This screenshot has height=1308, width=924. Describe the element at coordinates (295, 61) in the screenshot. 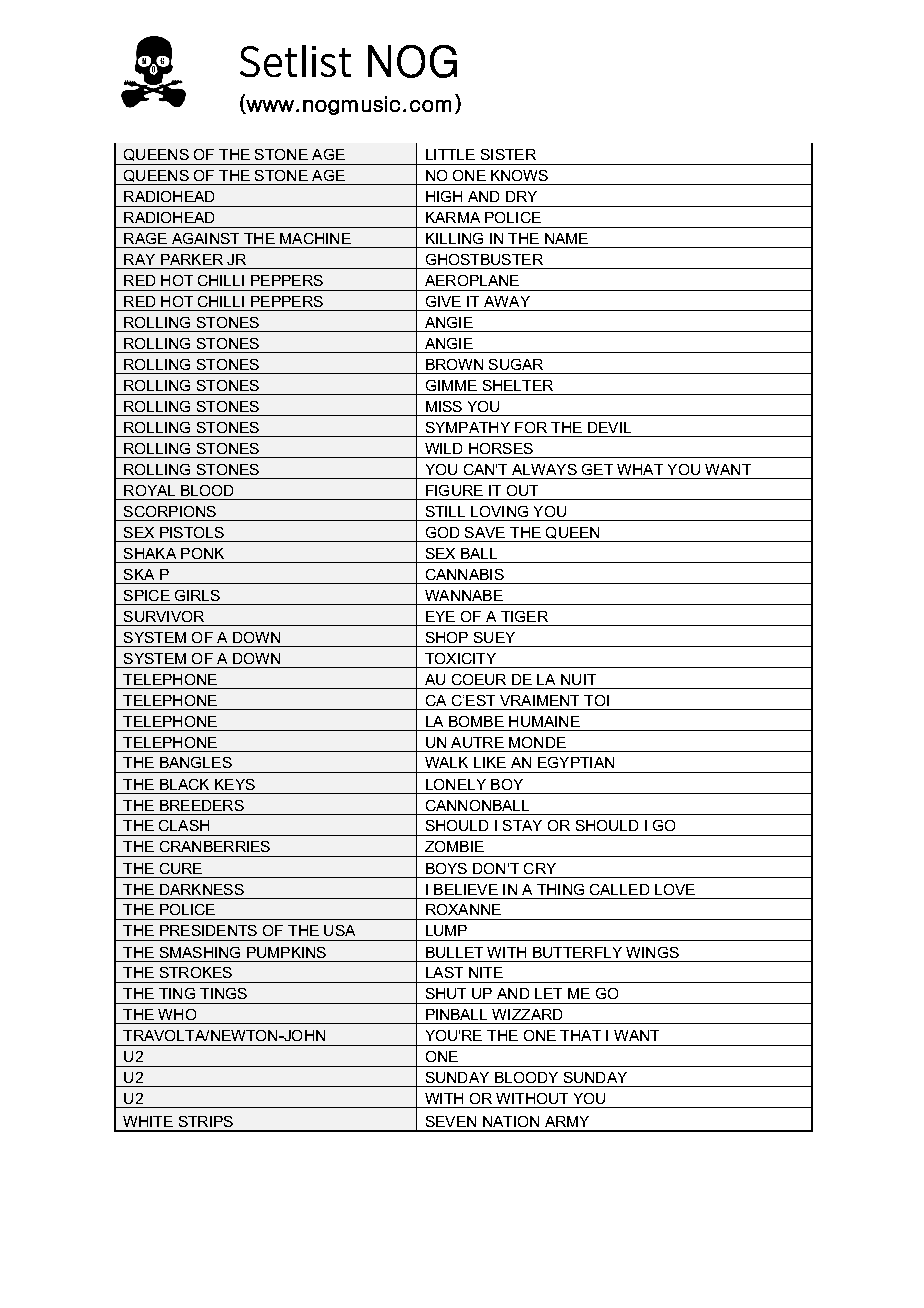

I see `Setlist` at that location.
